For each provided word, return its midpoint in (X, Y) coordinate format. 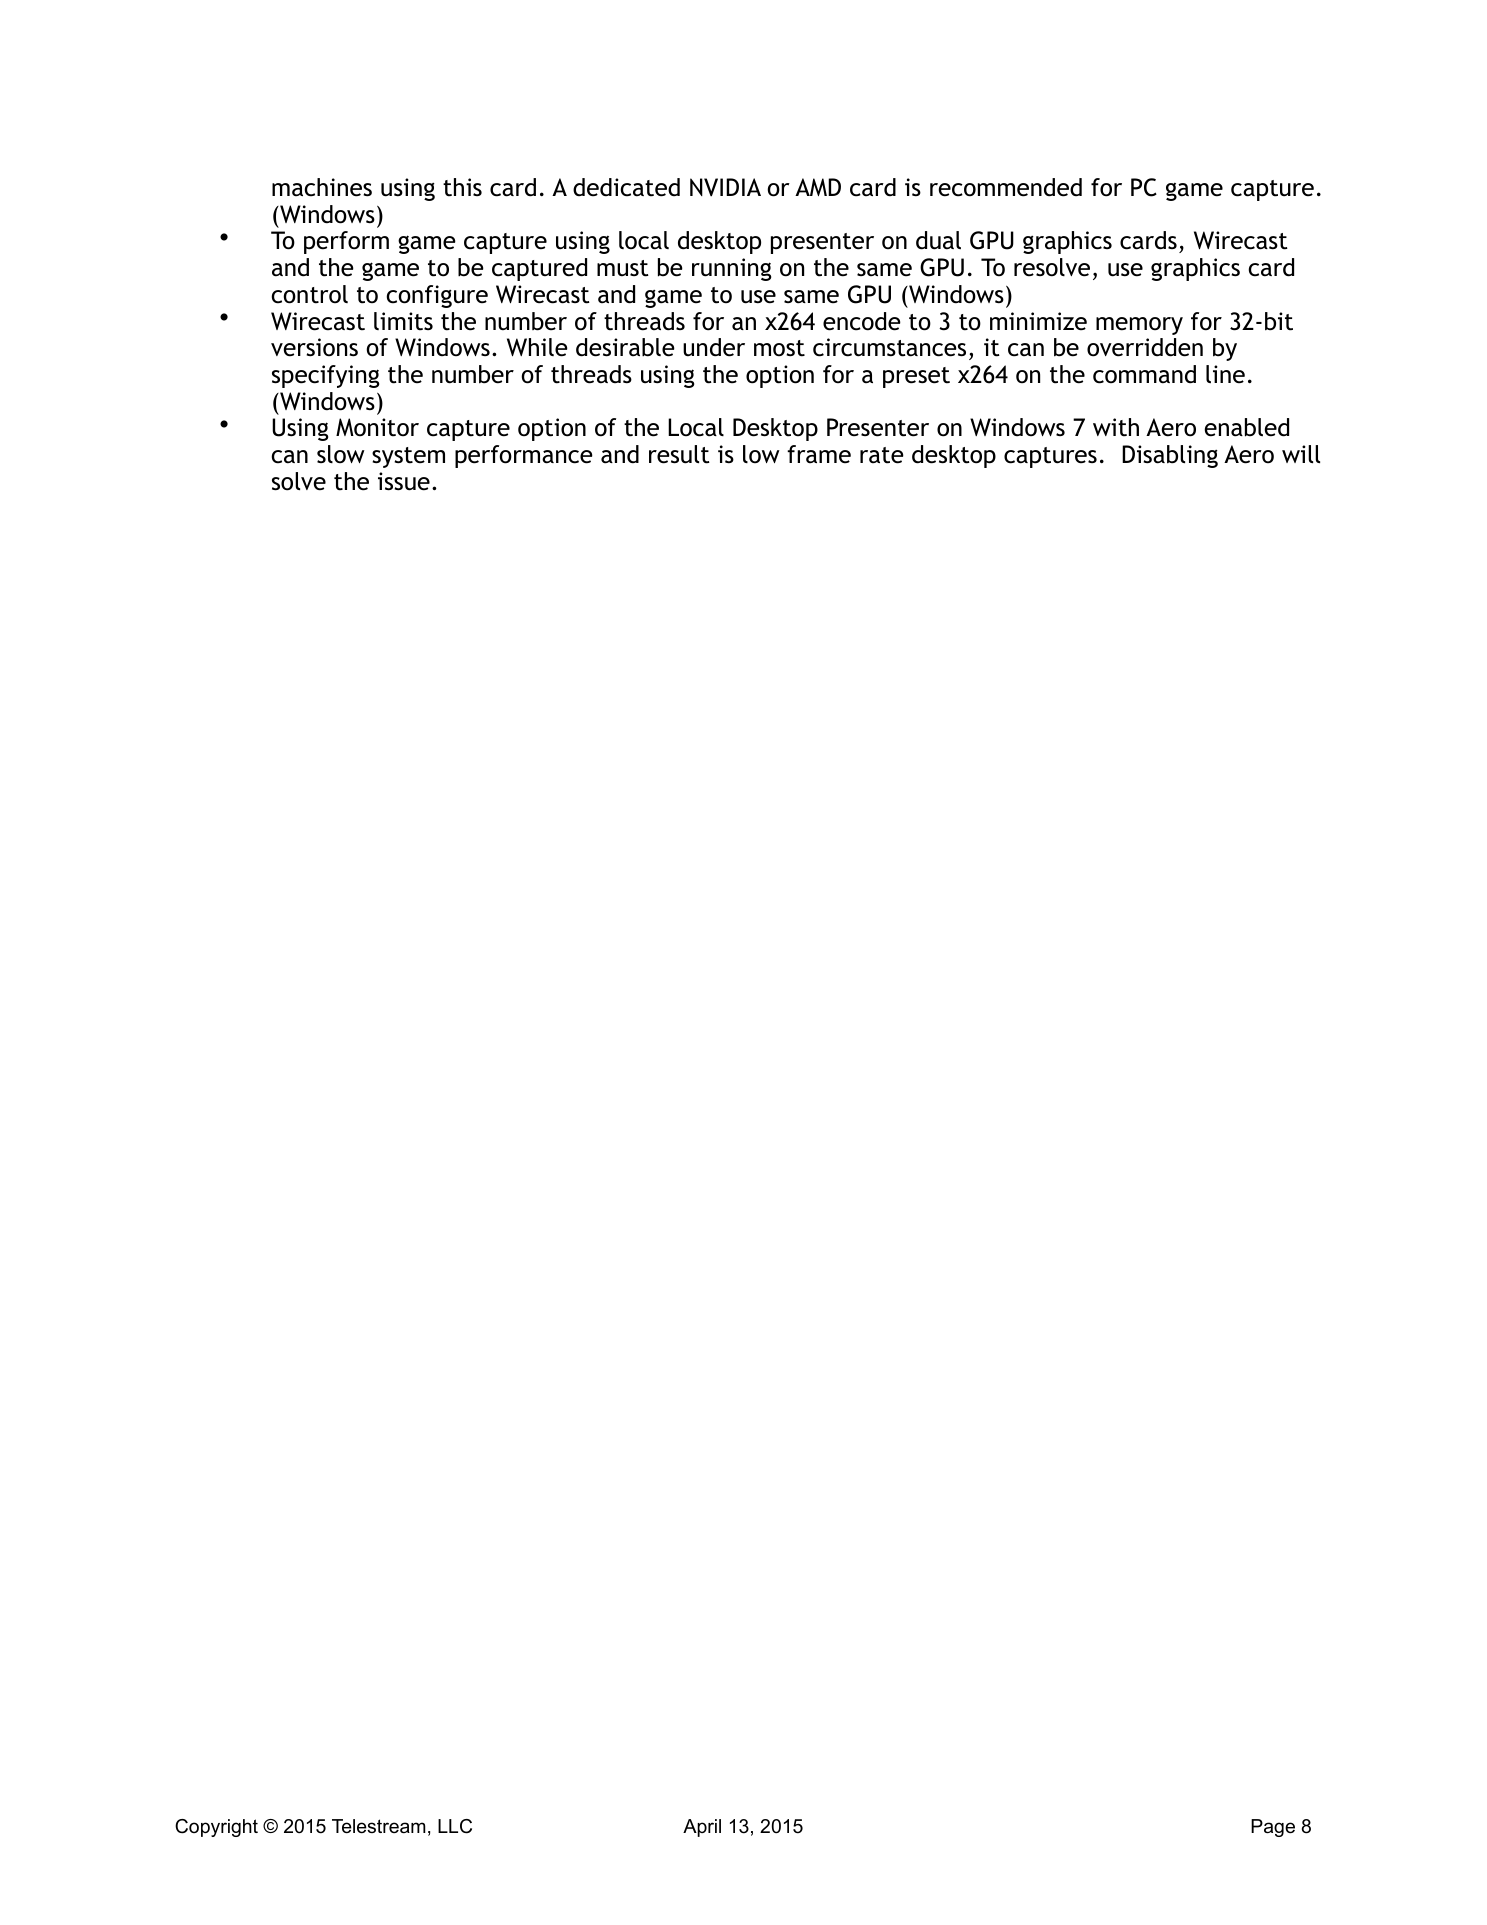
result (679, 454)
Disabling (1170, 456)
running (731, 269)
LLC (455, 1826)
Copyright (216, 1828)
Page (1273, 1828)
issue (404, 481)
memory (1139, 326)
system (408, 457)
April (702, 1828)
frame (819, 454)
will (1301, 454)
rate (882, 455)
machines (322, 187)
